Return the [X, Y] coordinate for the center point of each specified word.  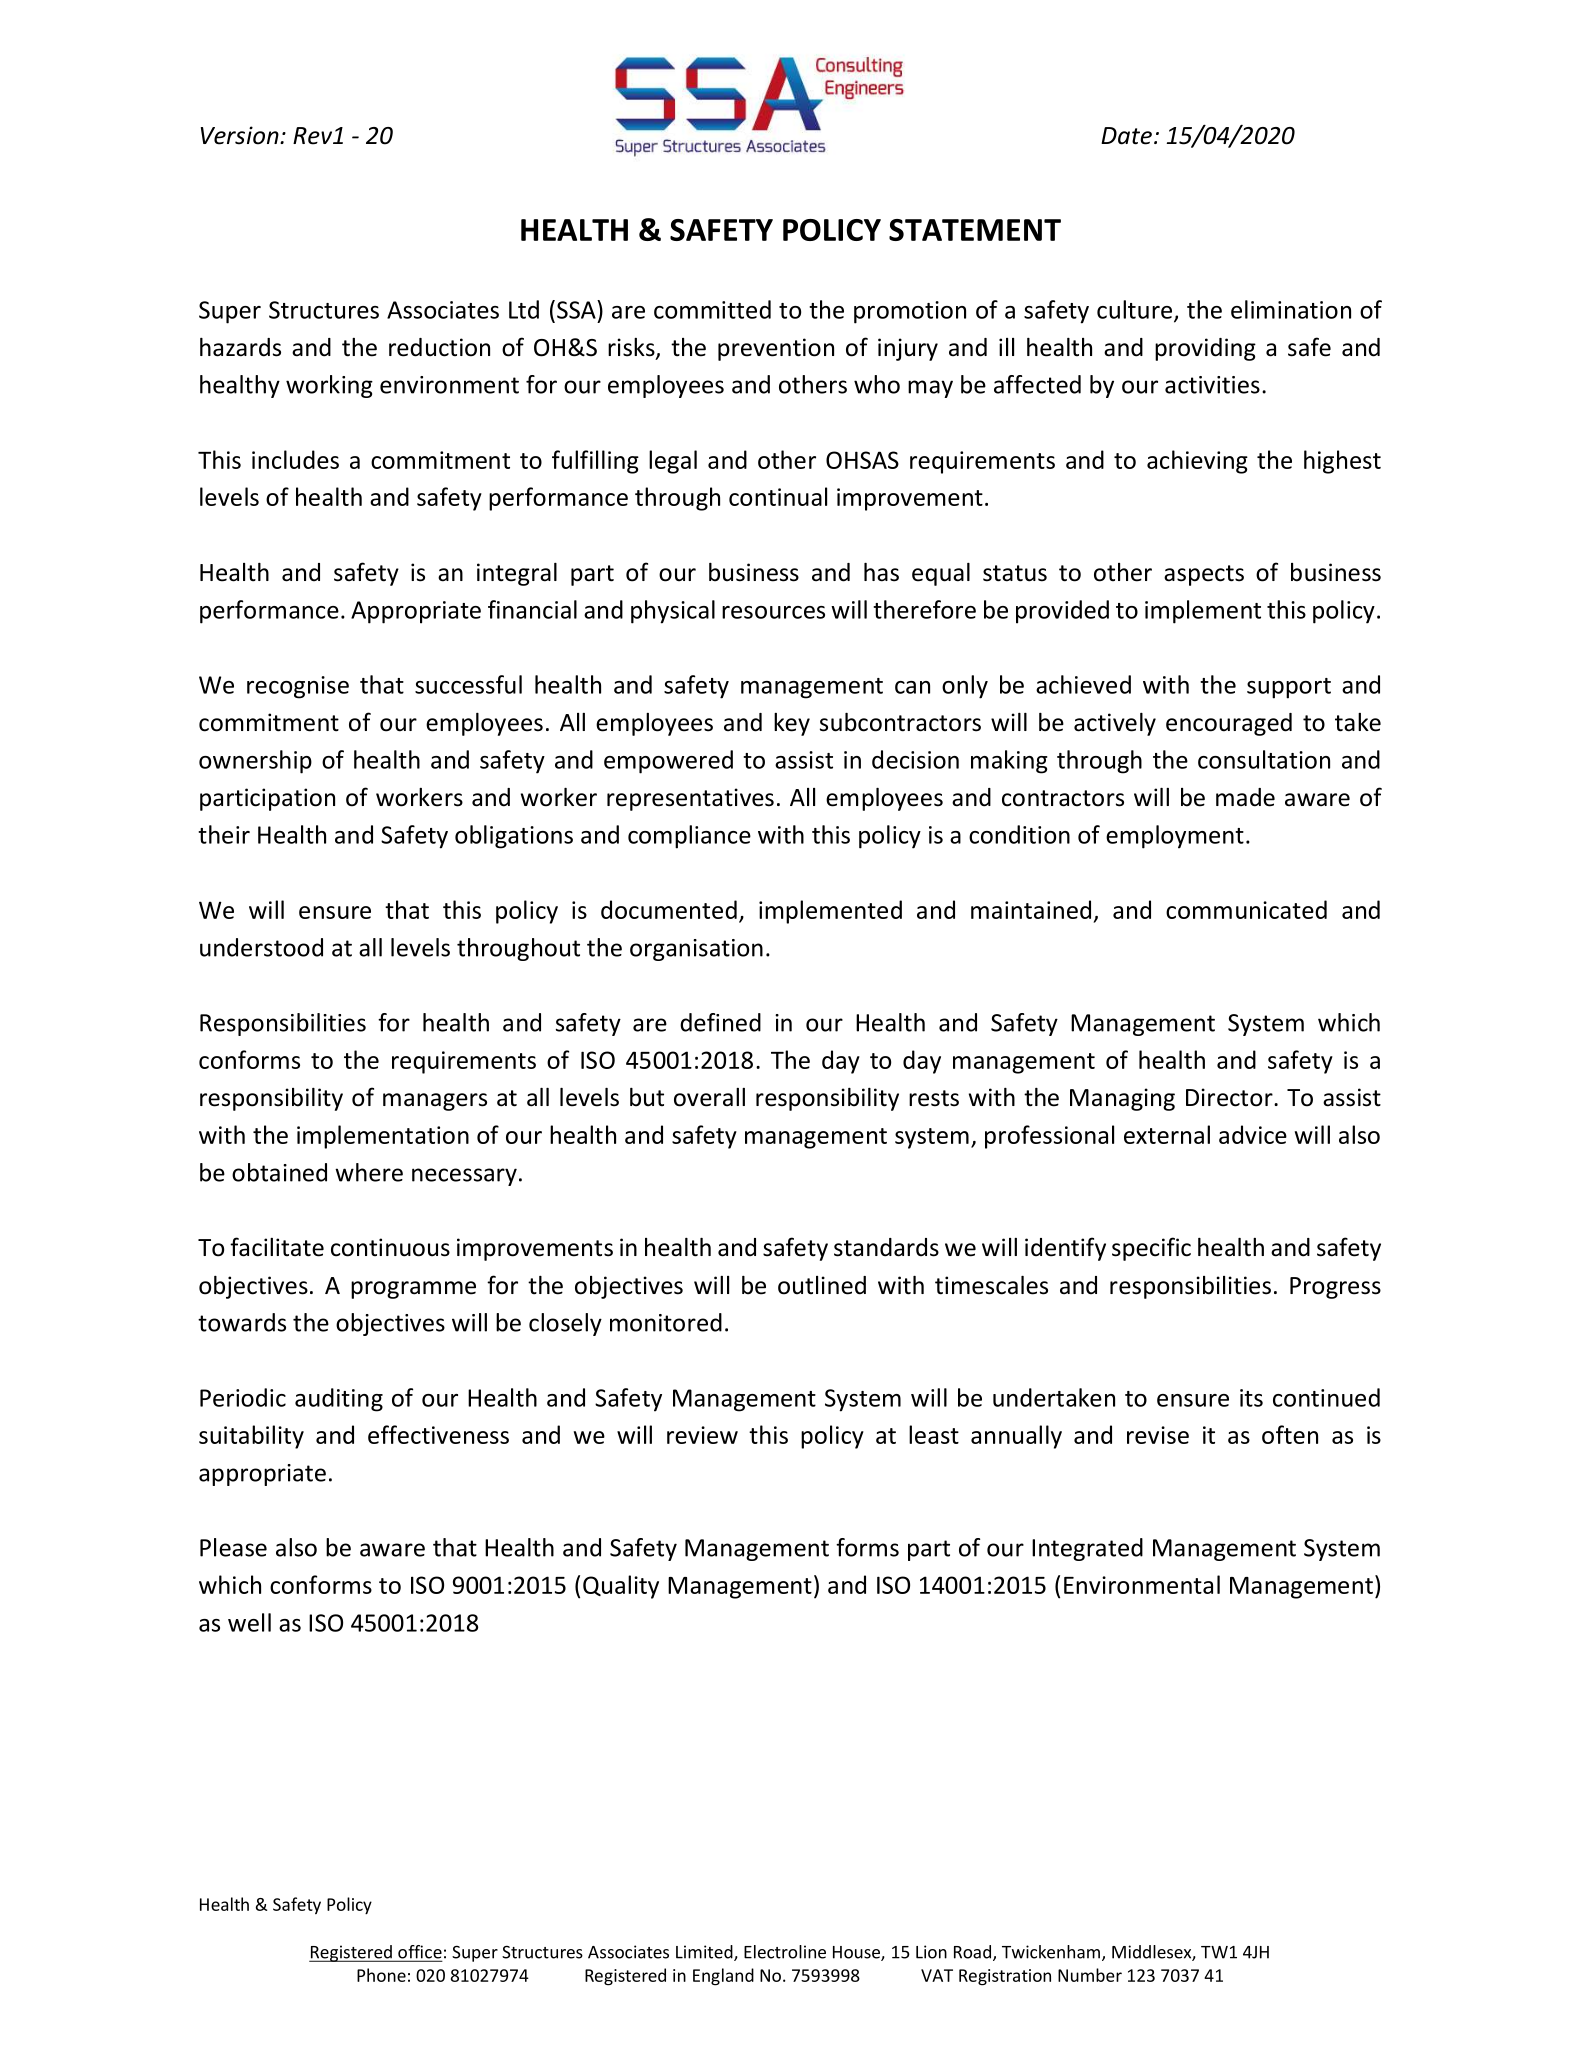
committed [712, 309]
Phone [381, 1975]
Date [1126, 136]
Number [1090, 1975]
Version [241, 135]
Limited [705, 1953]
